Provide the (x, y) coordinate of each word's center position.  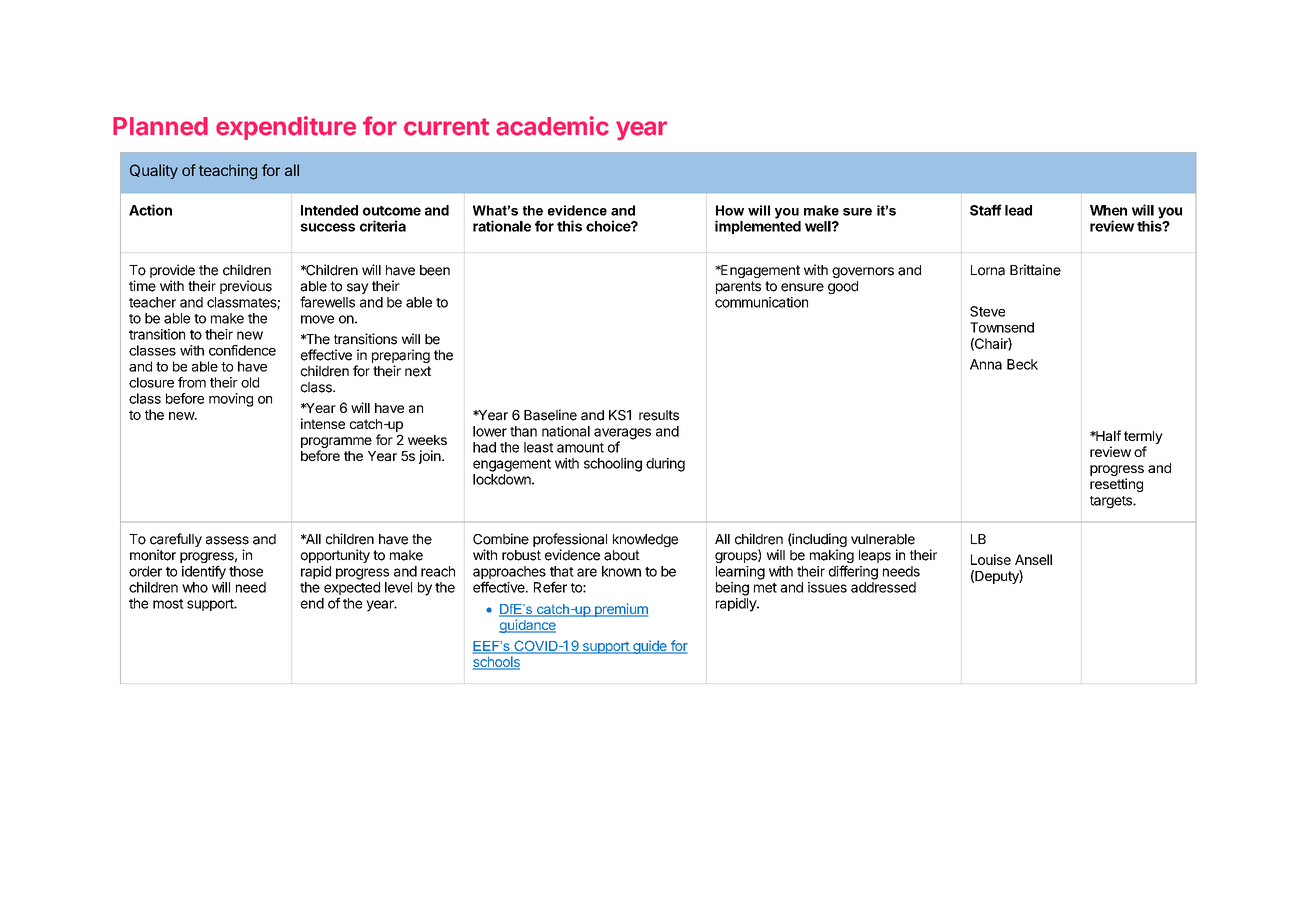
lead (1018, 210)
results (659, 415)
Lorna (988, 270)
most (168, 604)
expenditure (286, 128)
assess (227, 540)
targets (1112, 502)
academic (552, 126)
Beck (1022, 364)
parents (738, 287)
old (250, 382)
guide (650, 647)
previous (246, 287)
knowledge (645, 540)
